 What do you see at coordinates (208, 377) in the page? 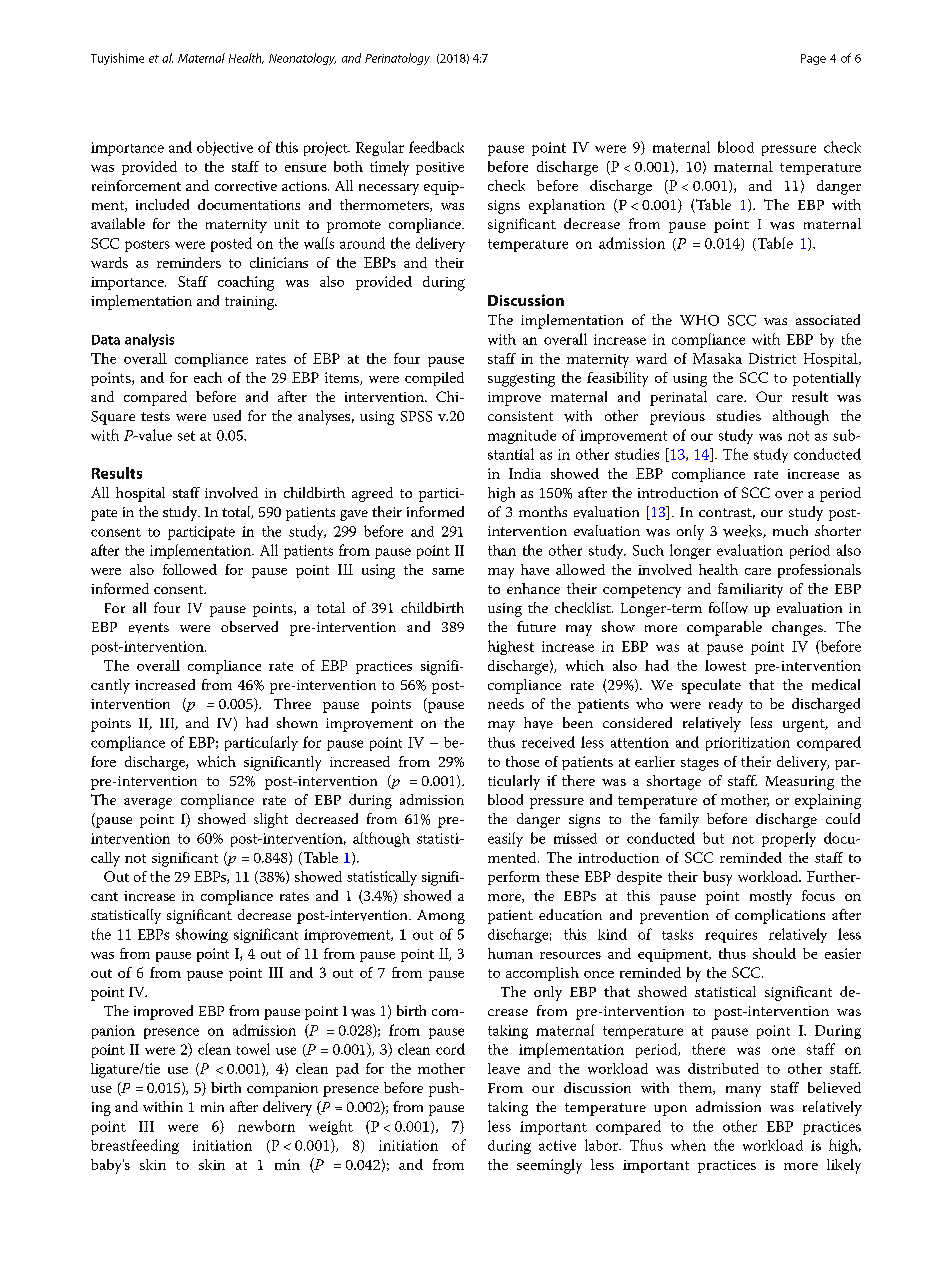
I see `each` at bounding box center [208, 377].
